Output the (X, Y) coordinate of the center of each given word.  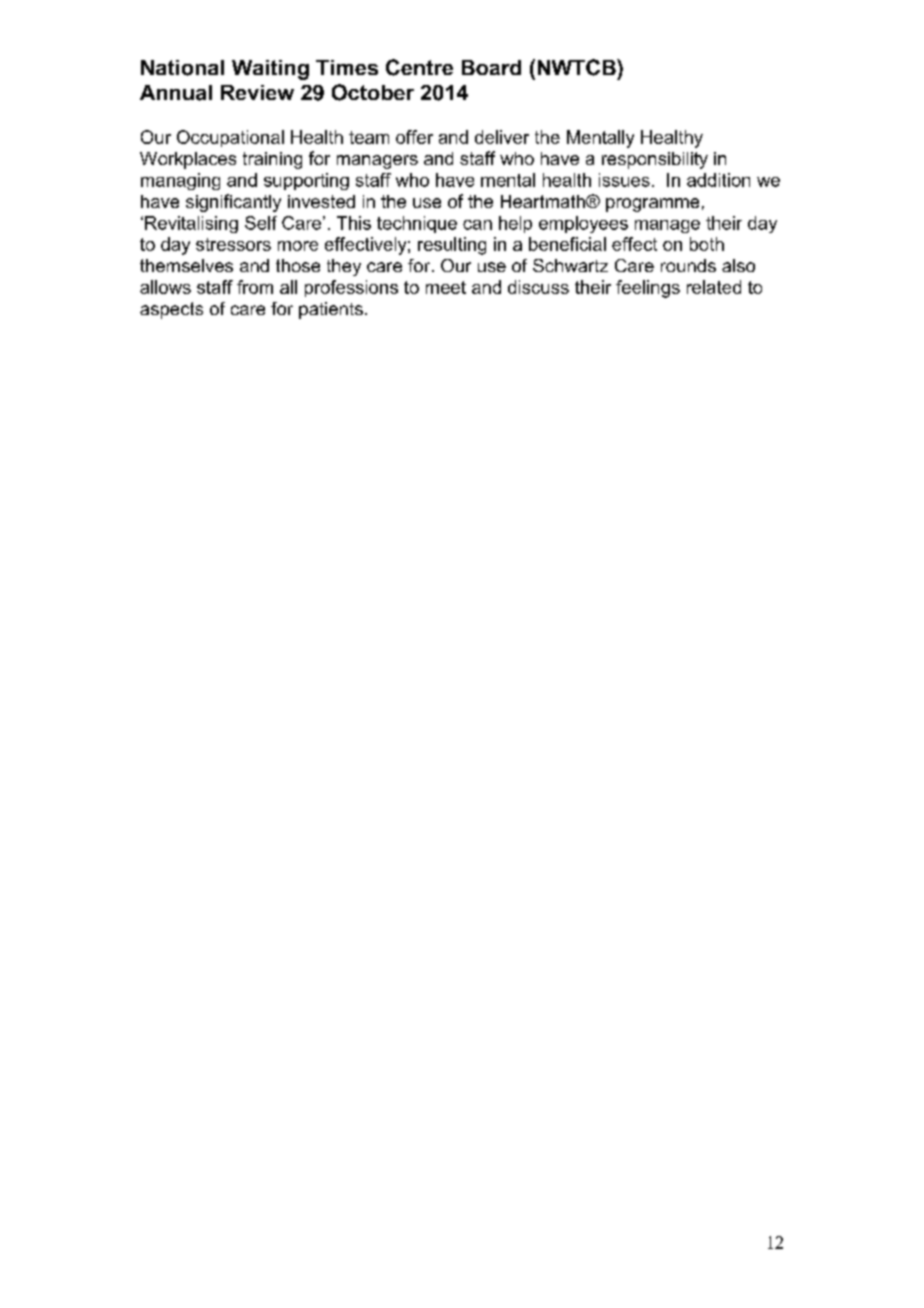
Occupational (230, 138)
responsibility (655, 160)
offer (414, 137)
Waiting (270, 70)
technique (417, 224)
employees (583, 224)
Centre (419, 67)
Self (261, 223)
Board (491, 67)
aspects (171, 310)
